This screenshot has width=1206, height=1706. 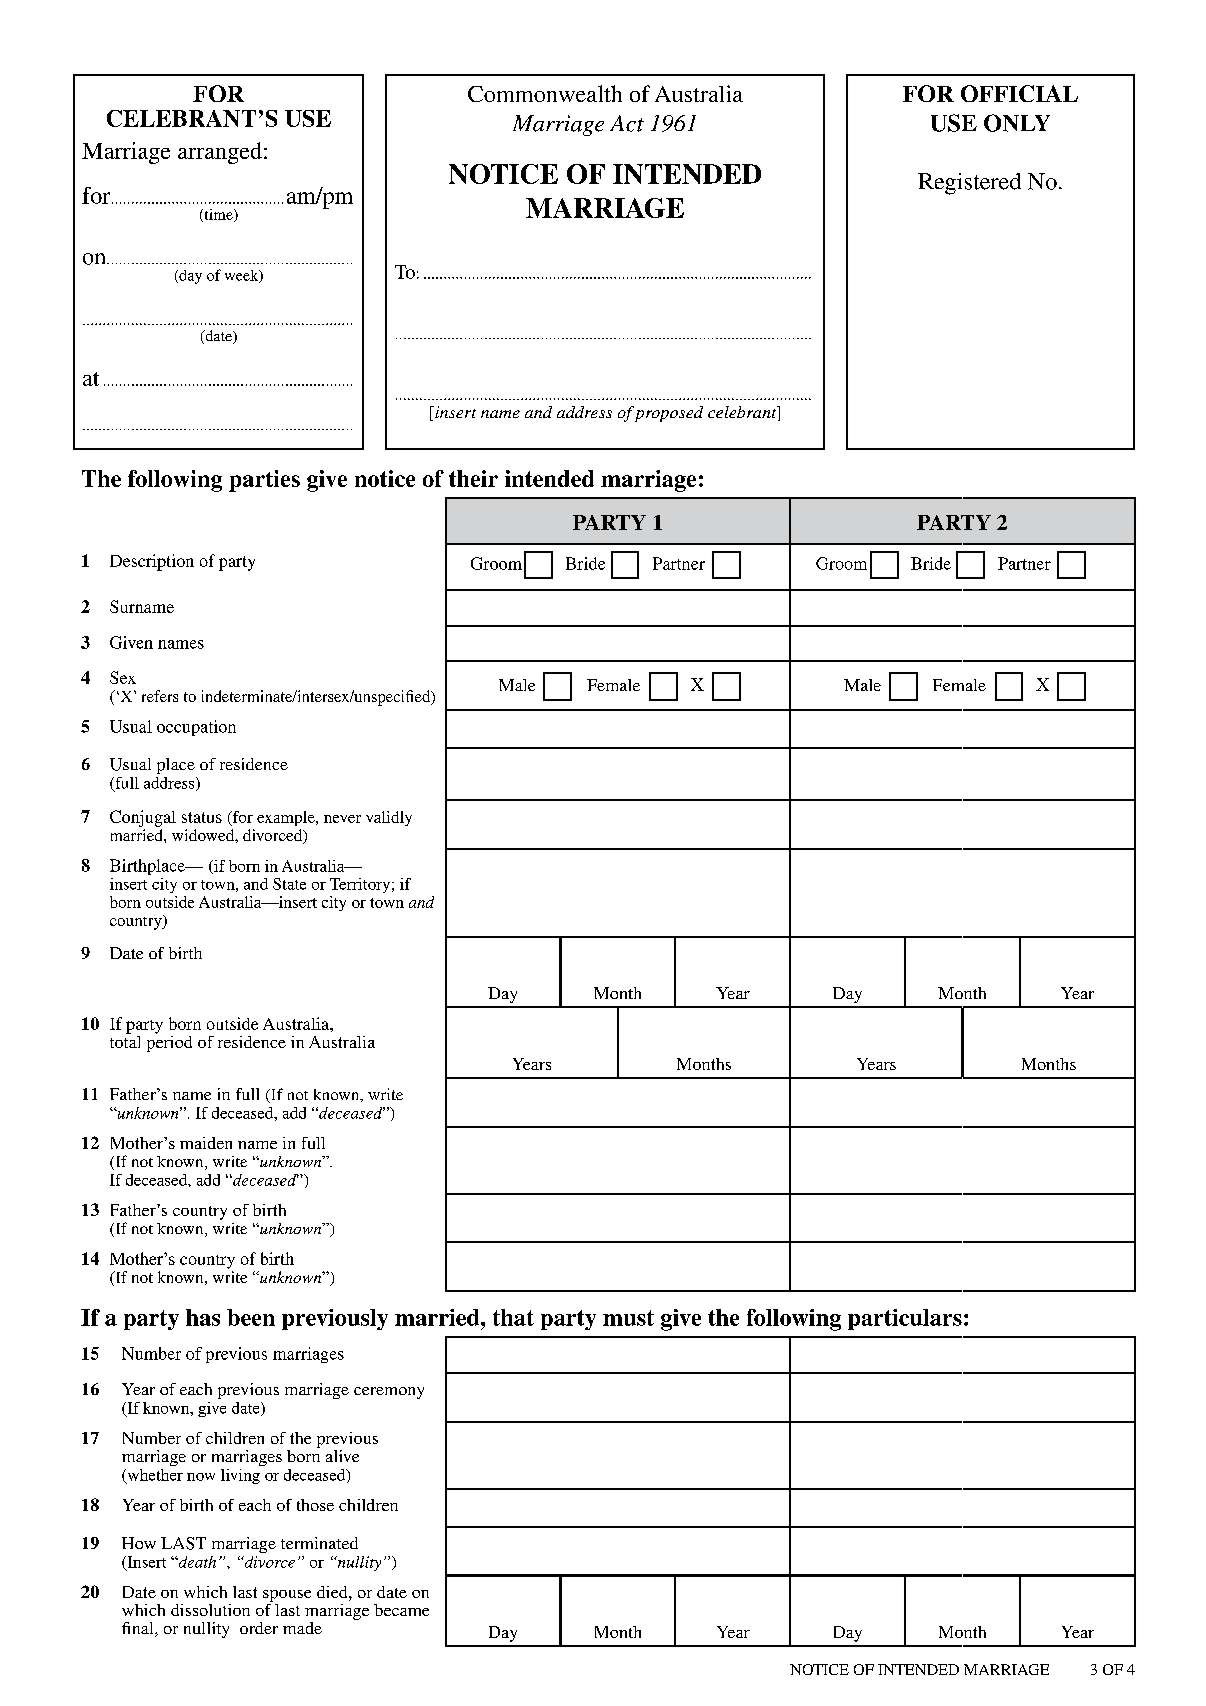 I want to click on particulars, so click(x=905, y=1319).
